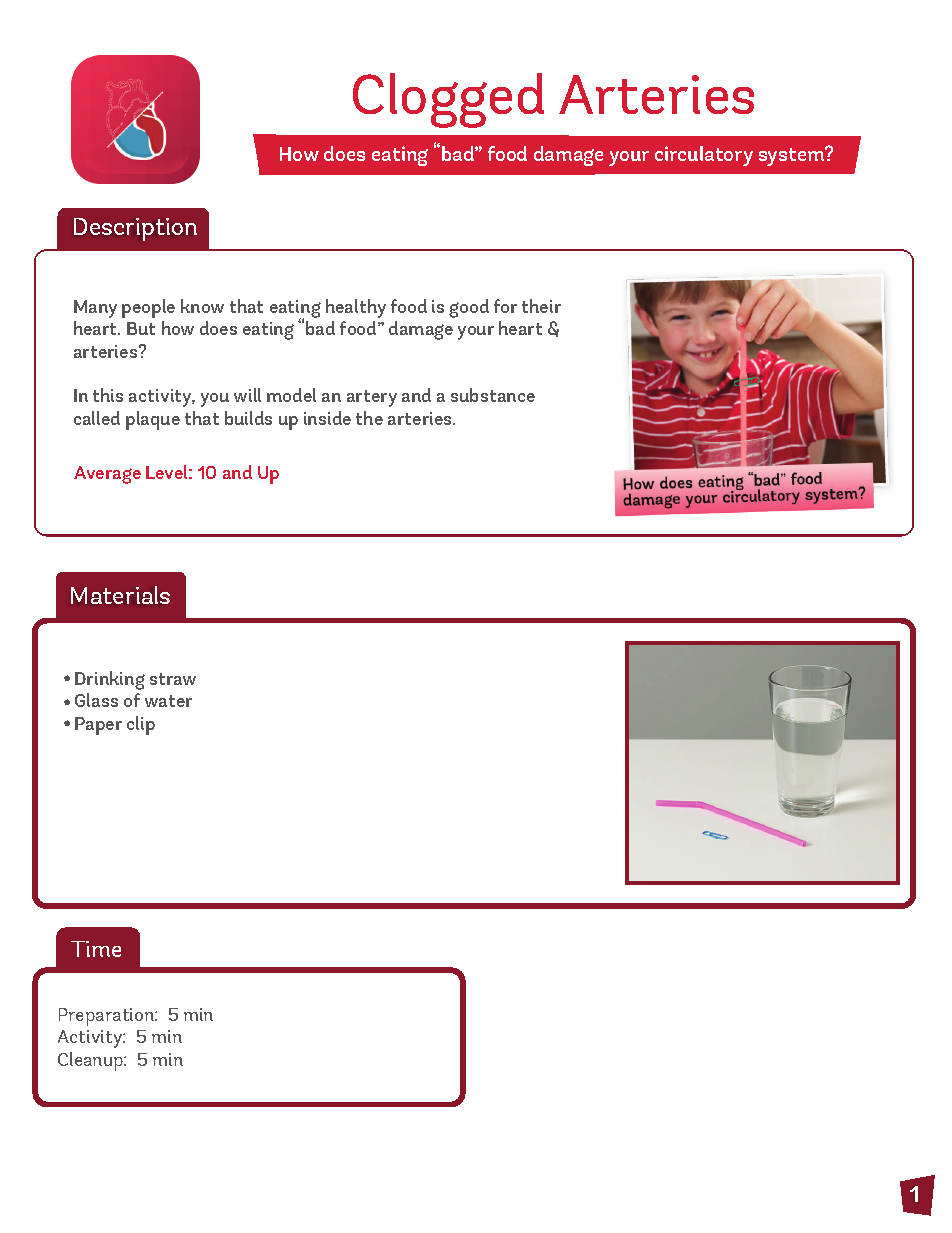 The width and height of the document is (952, 1233). What do you see at coordinates (704, 156) in the document?
I see `circulatory` at bounding box center [704, 156].
